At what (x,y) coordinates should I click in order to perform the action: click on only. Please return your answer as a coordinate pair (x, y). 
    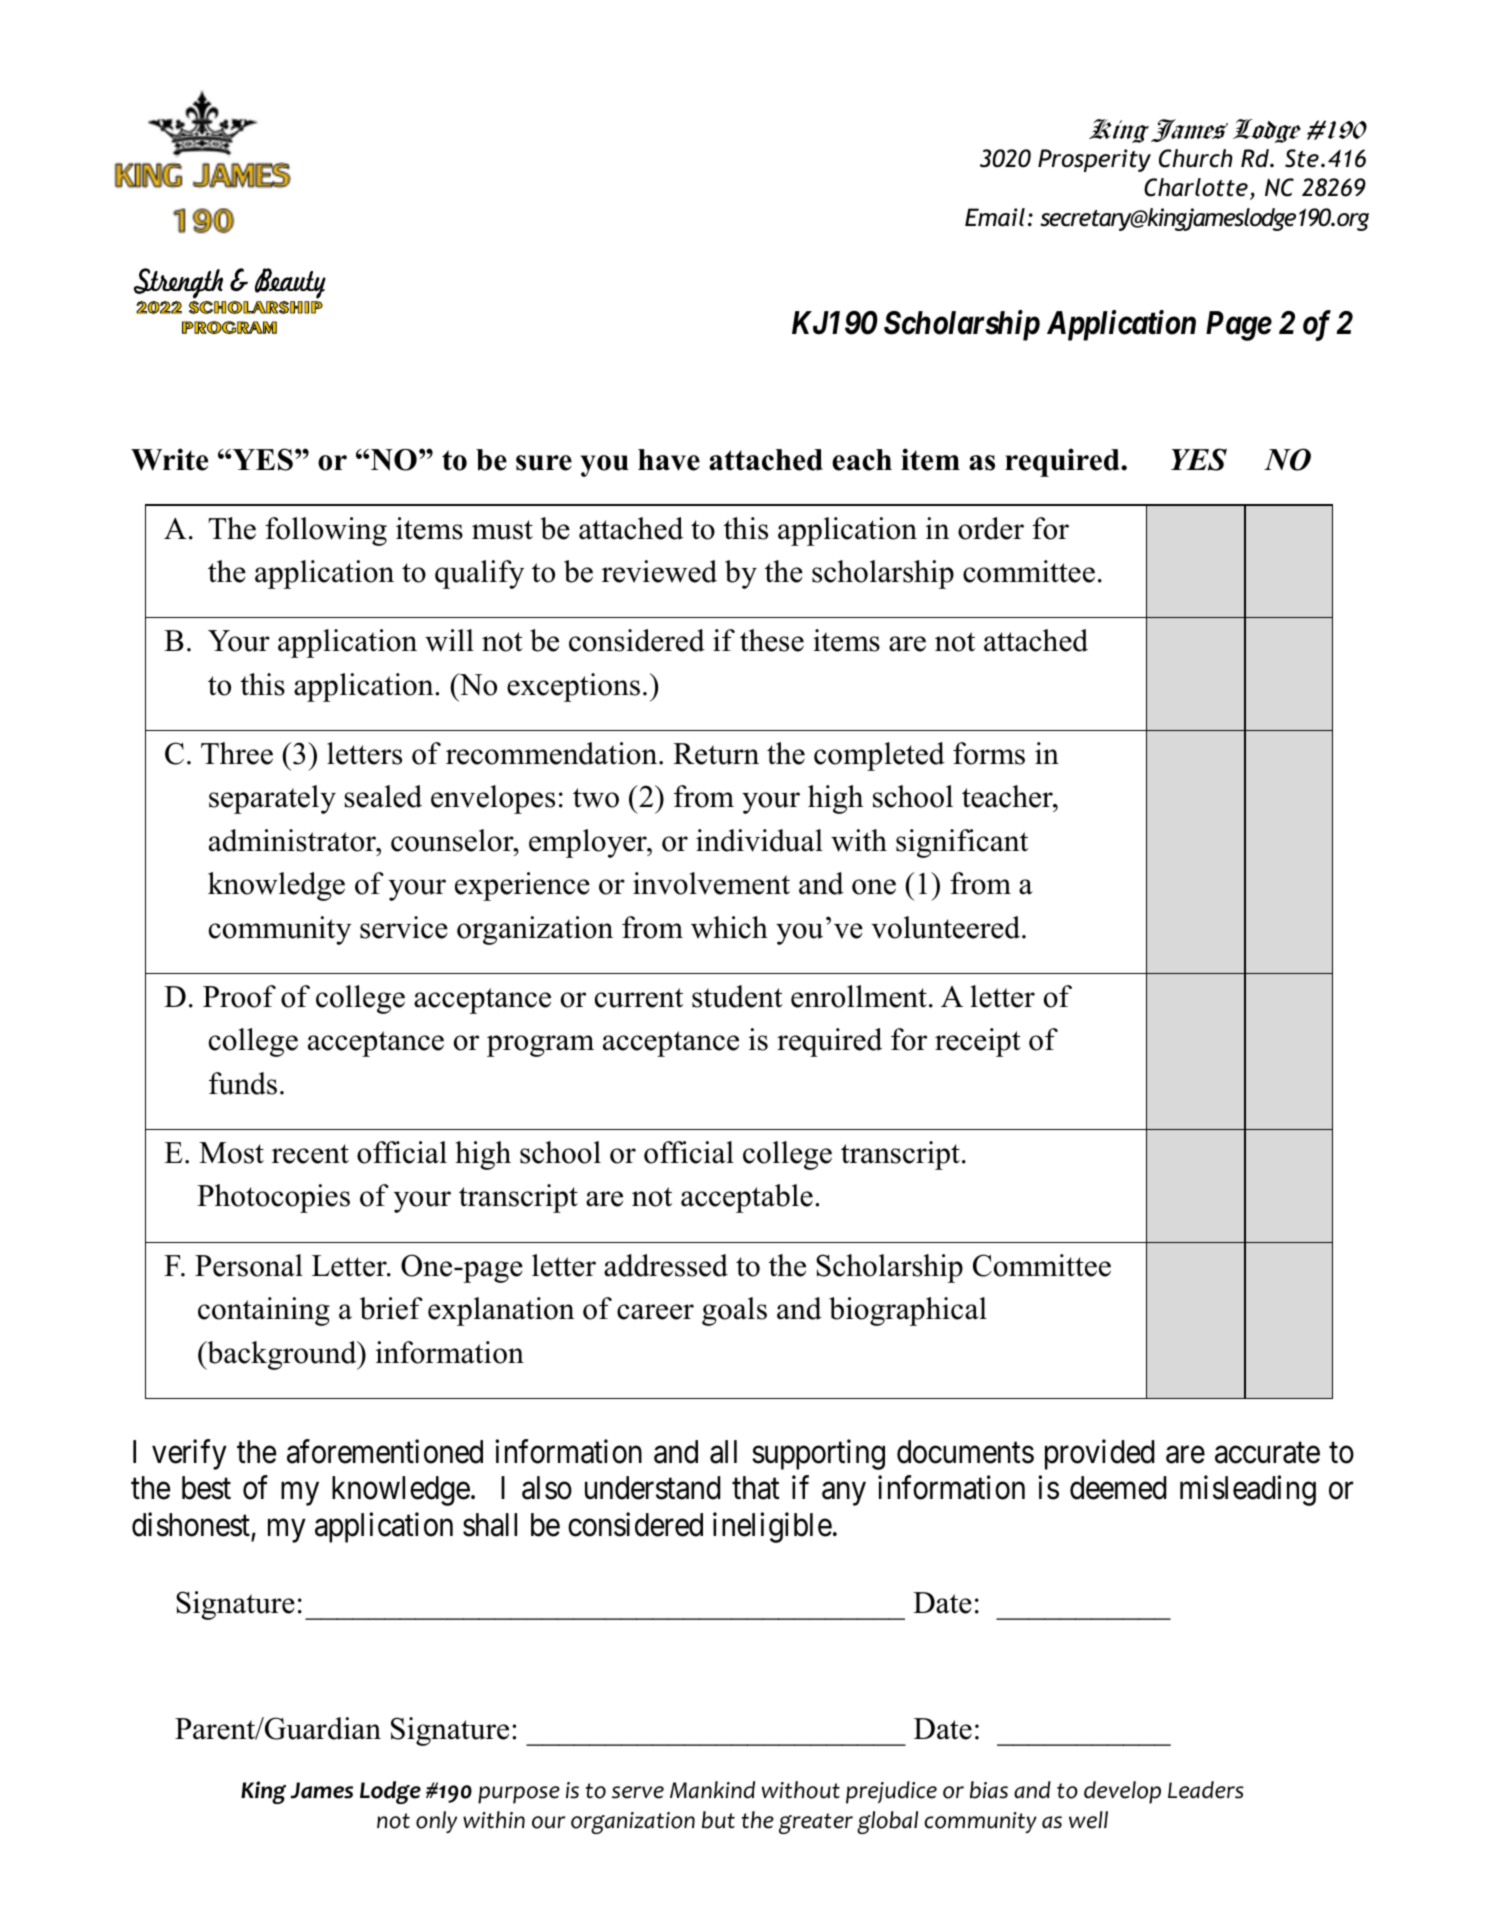
    Looking at the image, I should click on (436, 1822).
